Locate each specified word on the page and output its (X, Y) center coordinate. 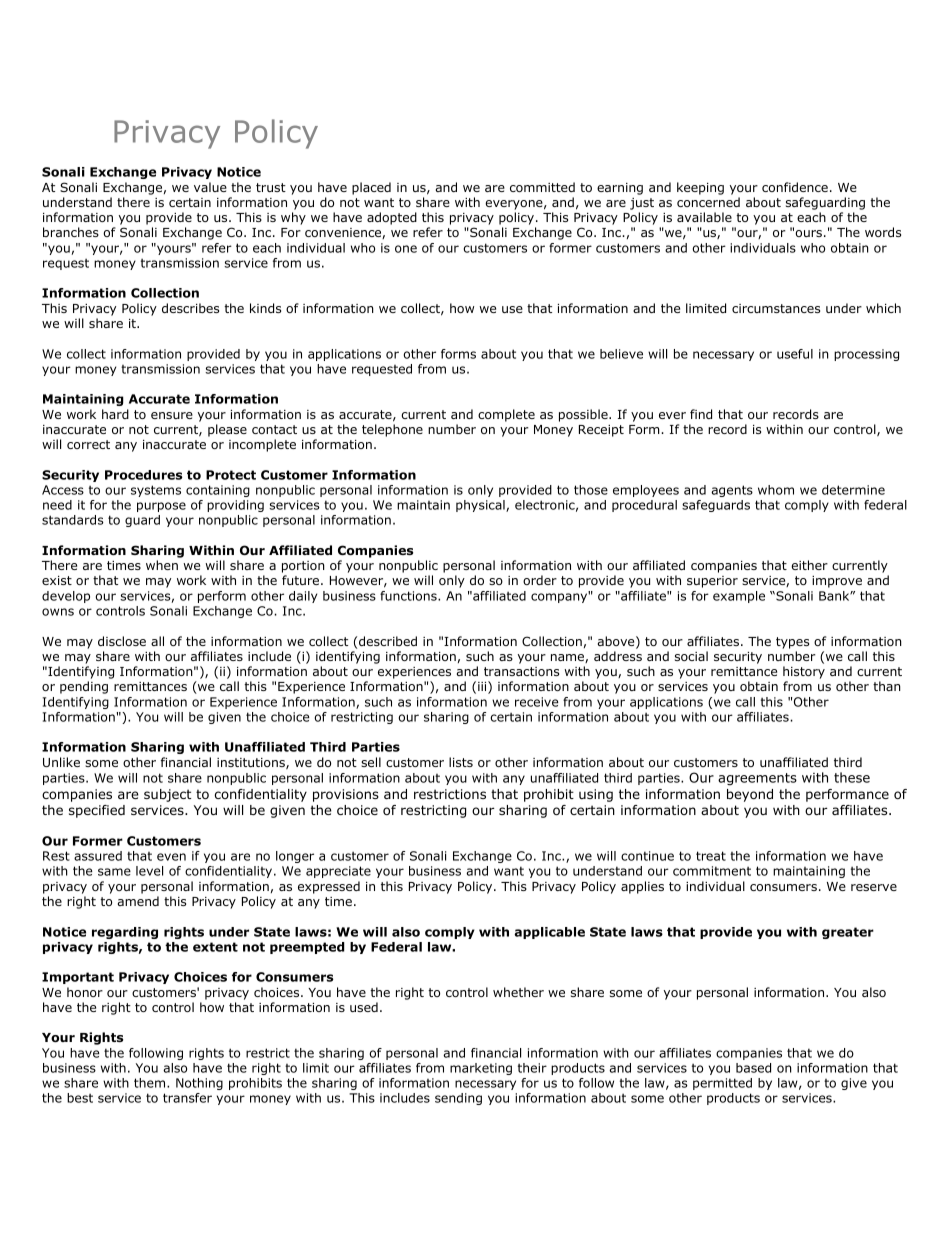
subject (167, 795)
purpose (161, 507)
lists (461, 762)
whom (776, 490)
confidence (795, 187)
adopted (392, 218)
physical (481, 506)
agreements (757, 779)
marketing (481, 1069)
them (151, 1083)
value (210, 187)
